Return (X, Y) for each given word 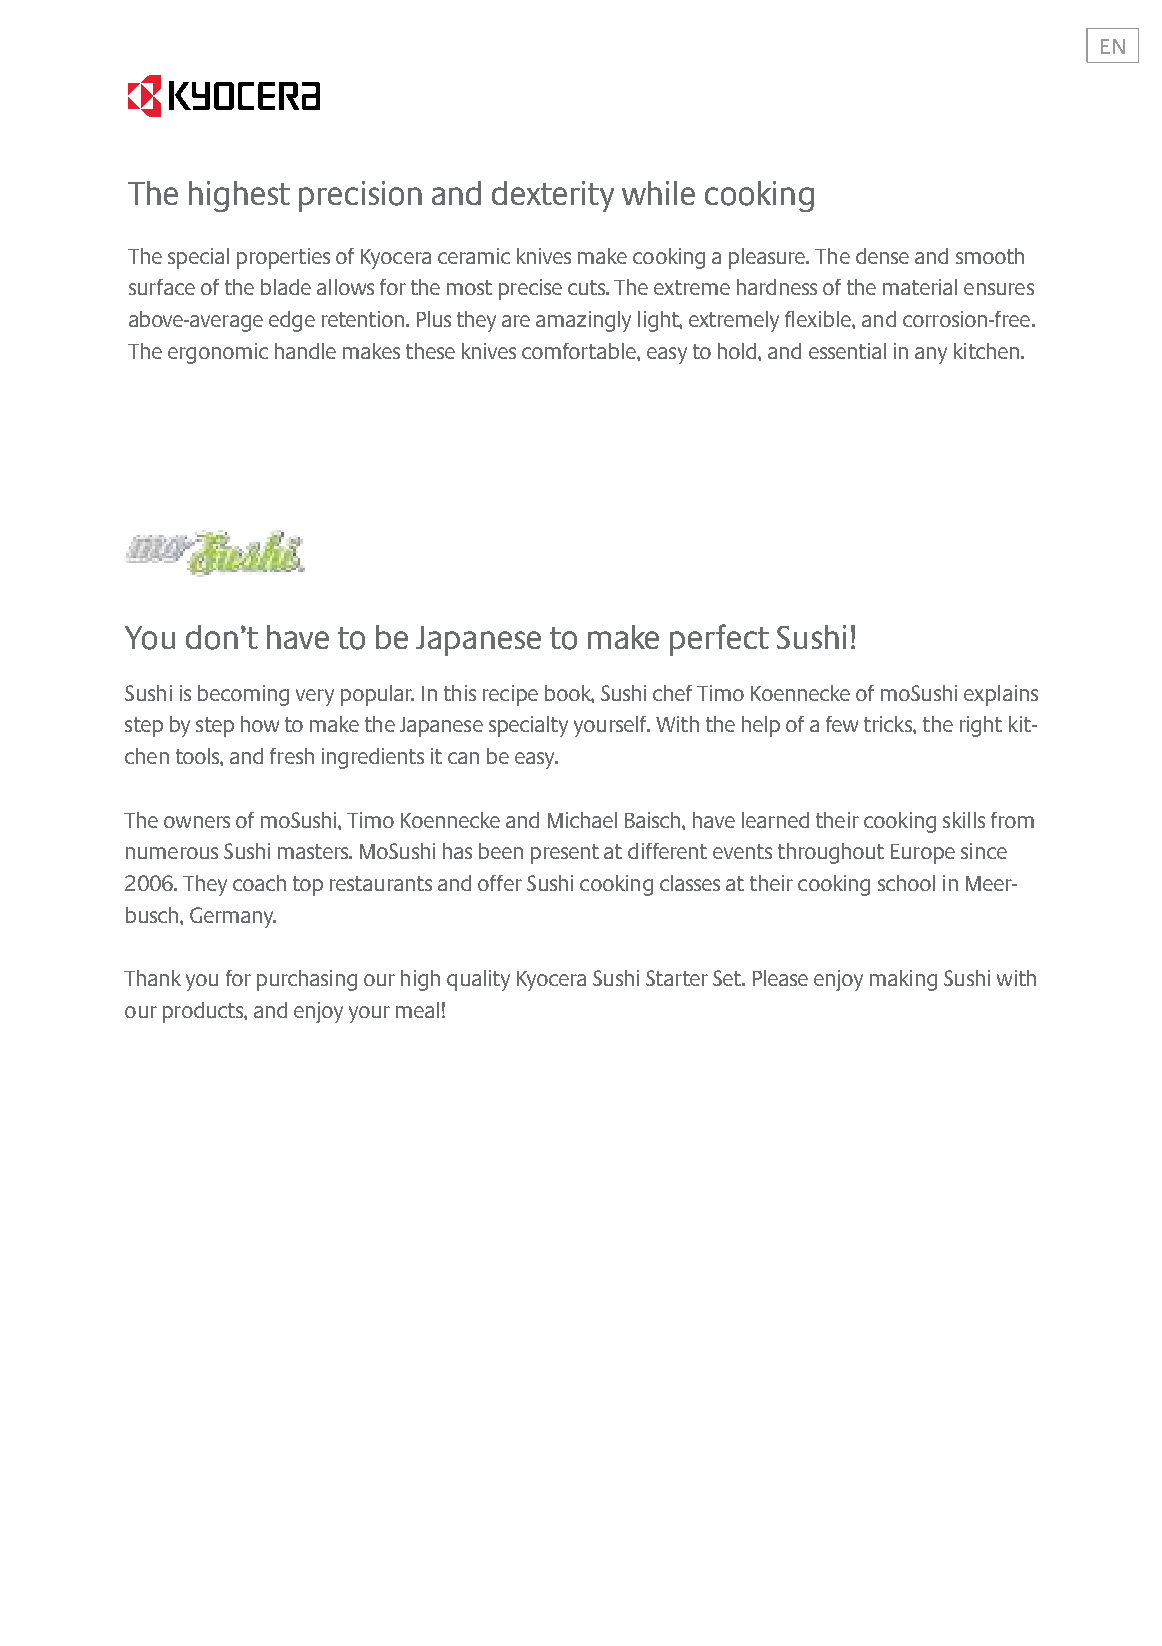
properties (283, 258)
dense (882, 256)
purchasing (307, 980)
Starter (677, 978)
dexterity (553, 196)
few (842, 724)
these (430, 351)
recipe (510, 695)
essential (847, 351)
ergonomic (218, 353)
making (903, 980)
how (260, 724)
